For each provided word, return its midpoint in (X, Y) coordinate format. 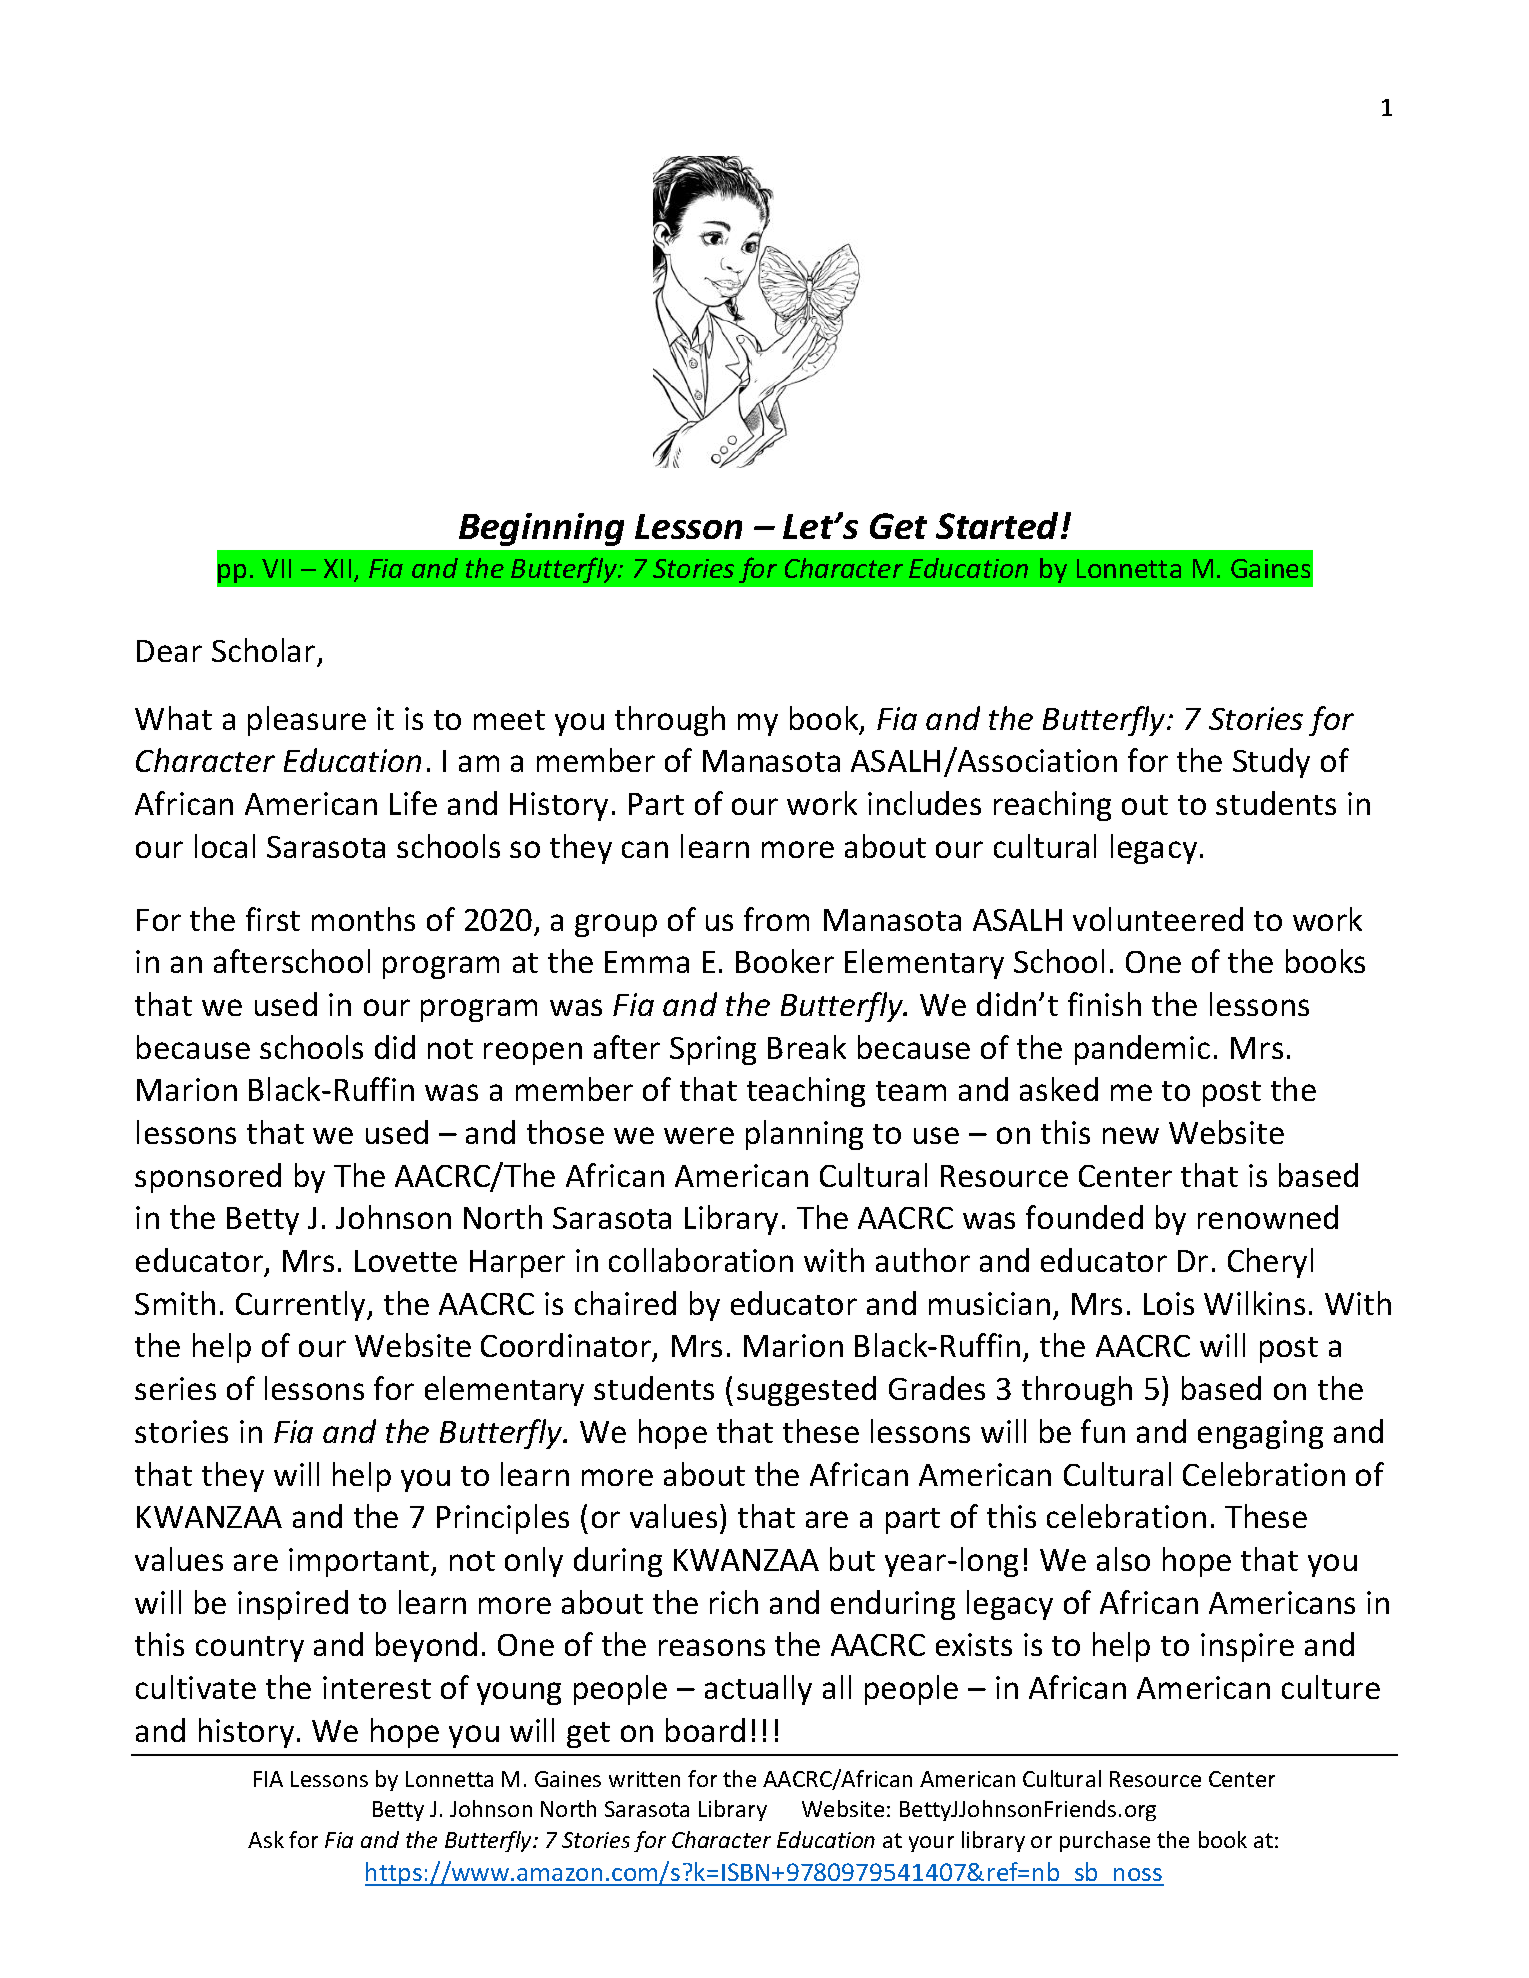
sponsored (208, 1178)
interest (377, 1687)
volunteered (1158, 919)
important (360, 1562)
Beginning (541, 529)
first (273, 919)
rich (734, 1602)
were (699, 1135)
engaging (1260, 1434)
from (776, 919)
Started (999, 525)
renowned (1268, 1217)
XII (337, 568)
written (644, 1779)
